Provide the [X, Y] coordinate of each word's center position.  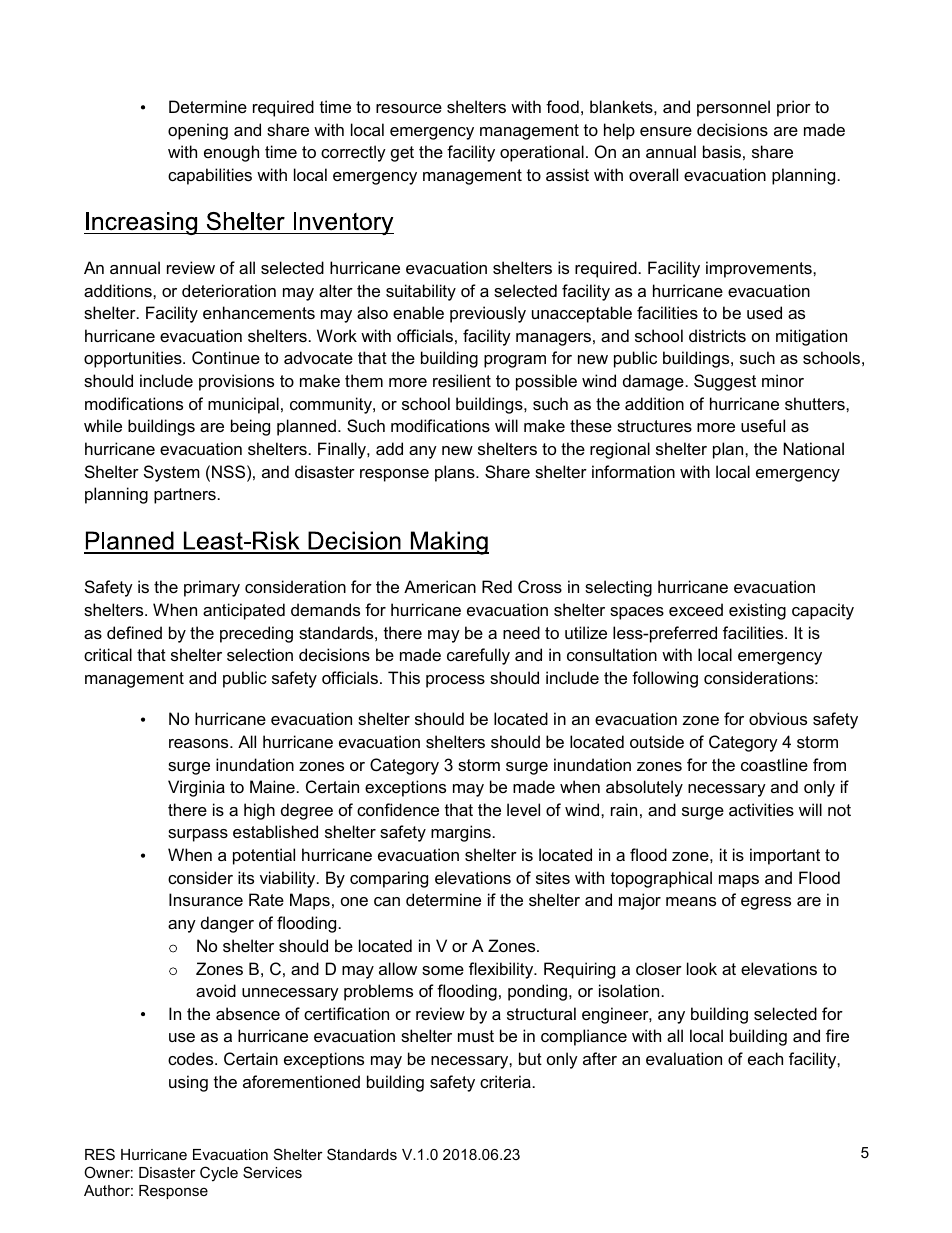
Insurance [206, 899]
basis [722, 151]
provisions [236, 382]
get [402, 154]
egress [766, 903]
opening [198, 131]
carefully [478, 656]
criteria [505, 1081]
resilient [462, 380]
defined [134, 632]
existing [757, 611]
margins [461, 833]
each [765, 1058]
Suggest [725, 382]
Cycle [219, 1174]
